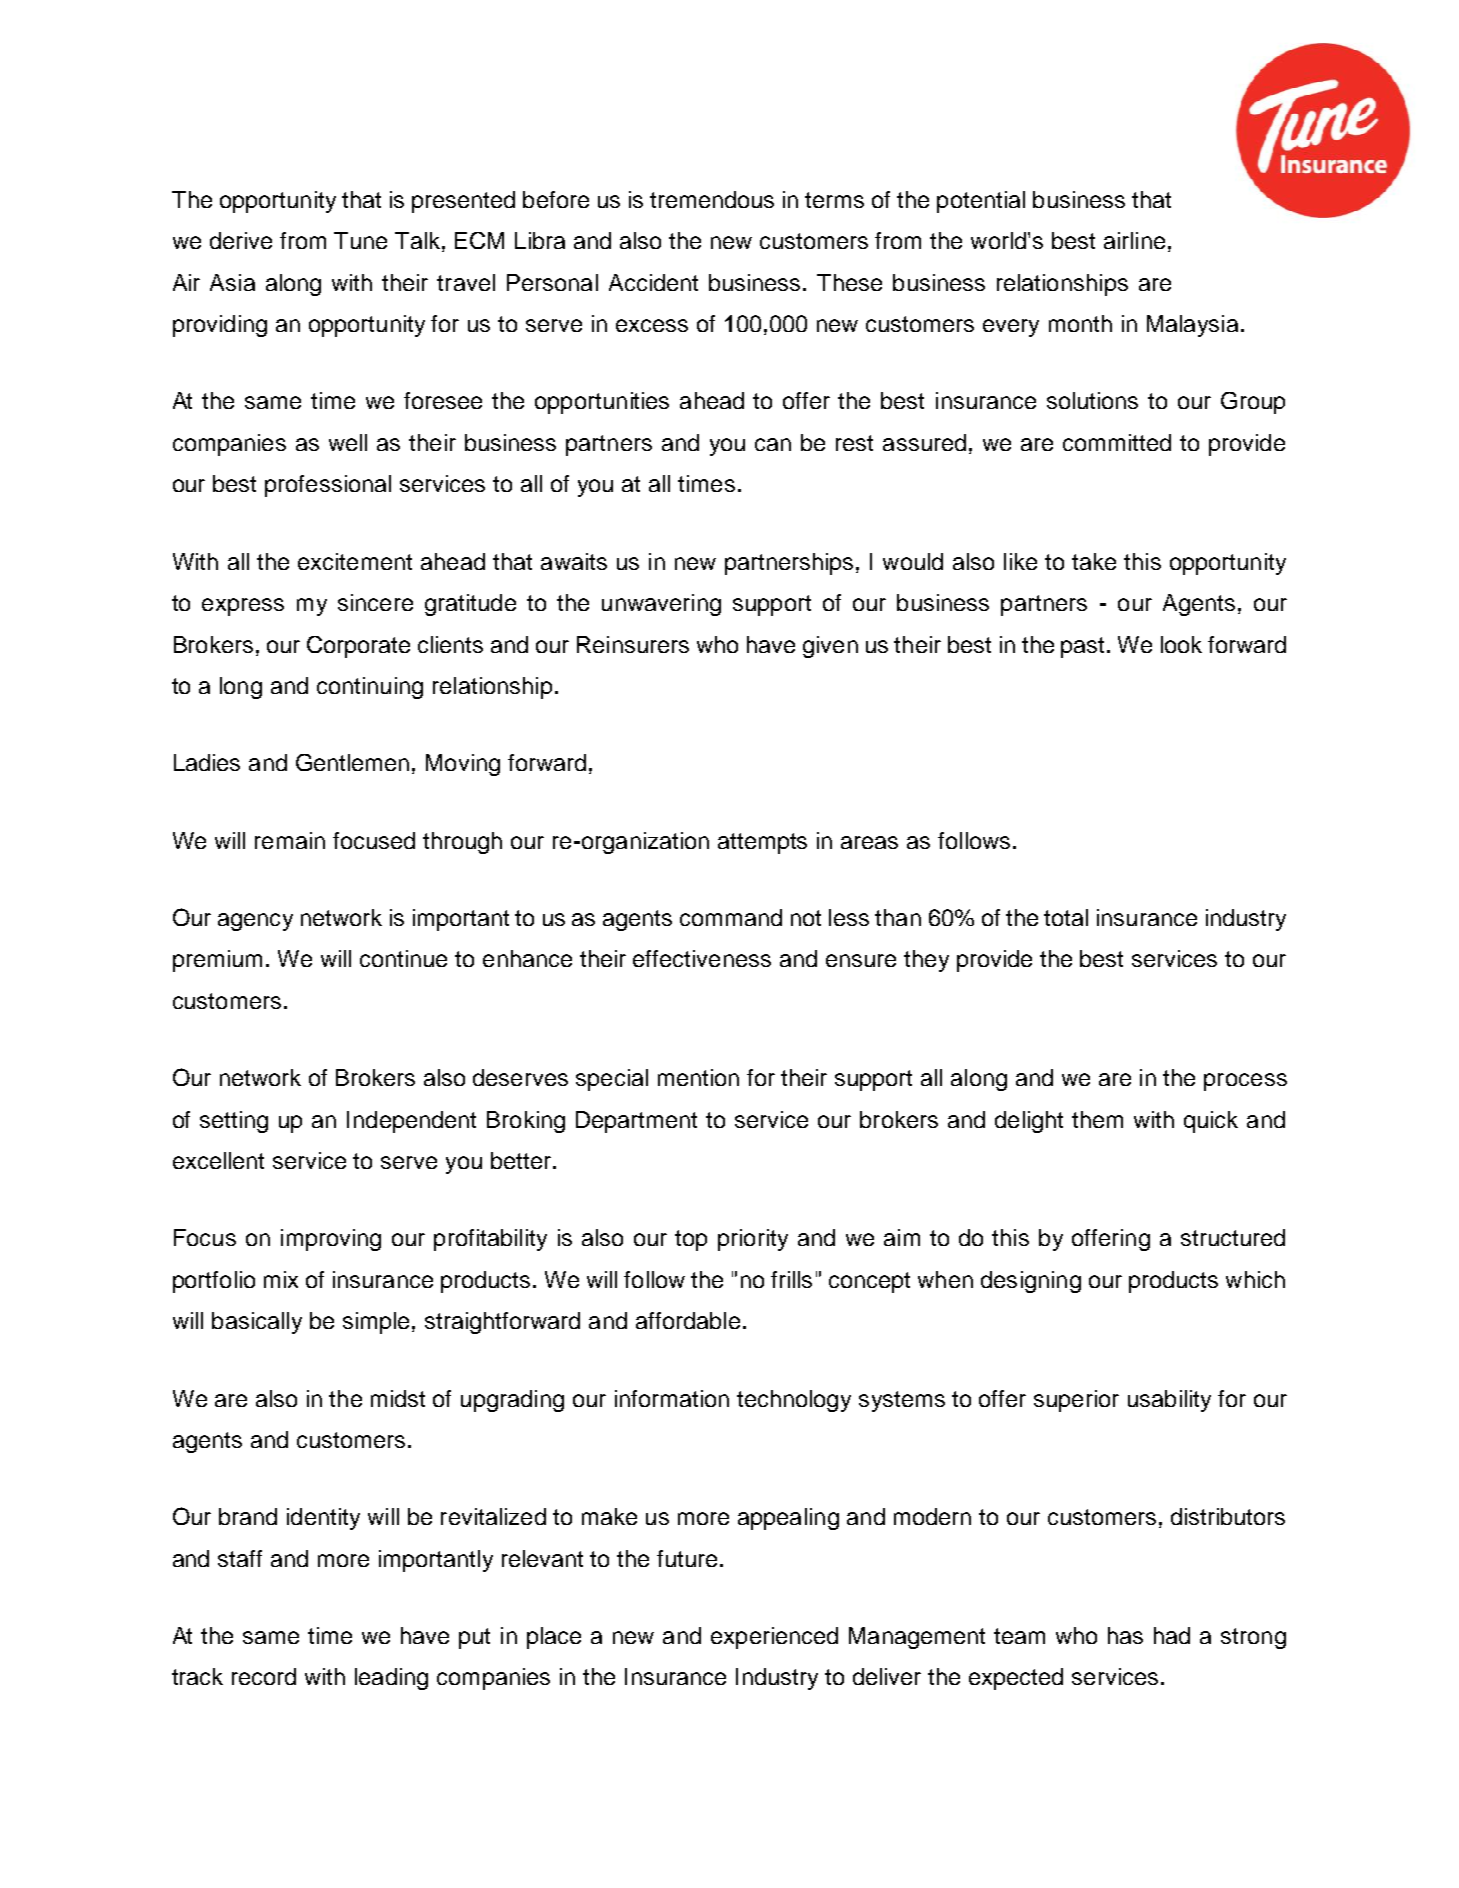 The height and width of the screenshot is (1888, 1459). What do you see at coordinates (378, 1323) in the screenshot?
I see `simple` at bounding box center [378, 1323].
